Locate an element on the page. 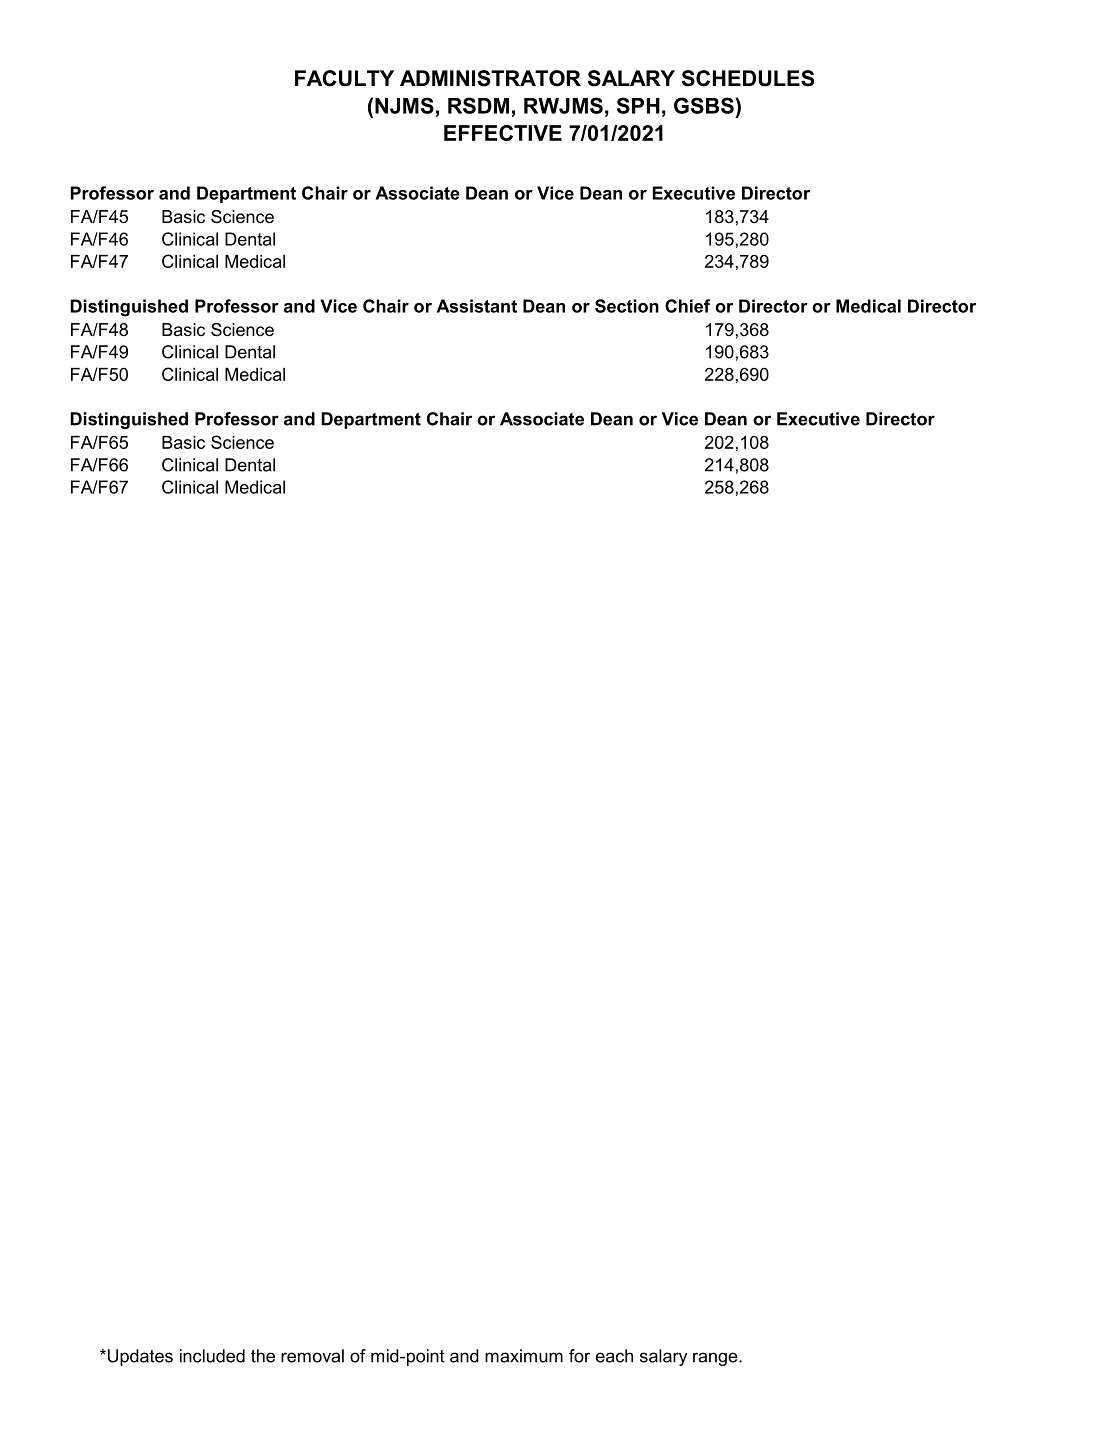 The width and height of the page is (1109, 1435). Section is located at coordinates (627, 306).
